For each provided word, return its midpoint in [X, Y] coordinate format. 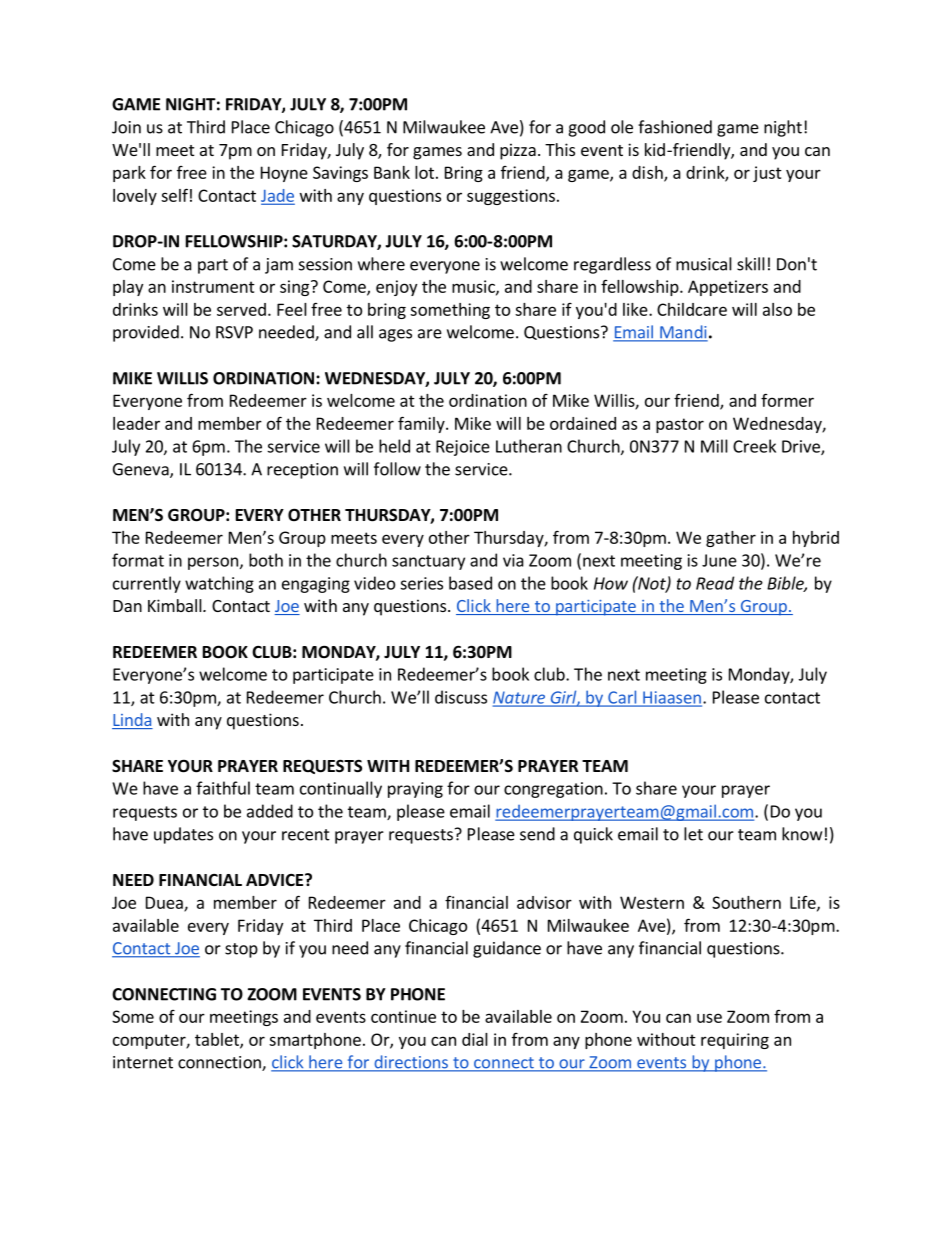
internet [143, 1062]
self [174, 195]
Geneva [142, 470]
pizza [518, 151]
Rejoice [463, 448]
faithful [223, 788]
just [767, 174]
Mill [714, 446]
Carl [622, 698]
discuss [461, 697]
